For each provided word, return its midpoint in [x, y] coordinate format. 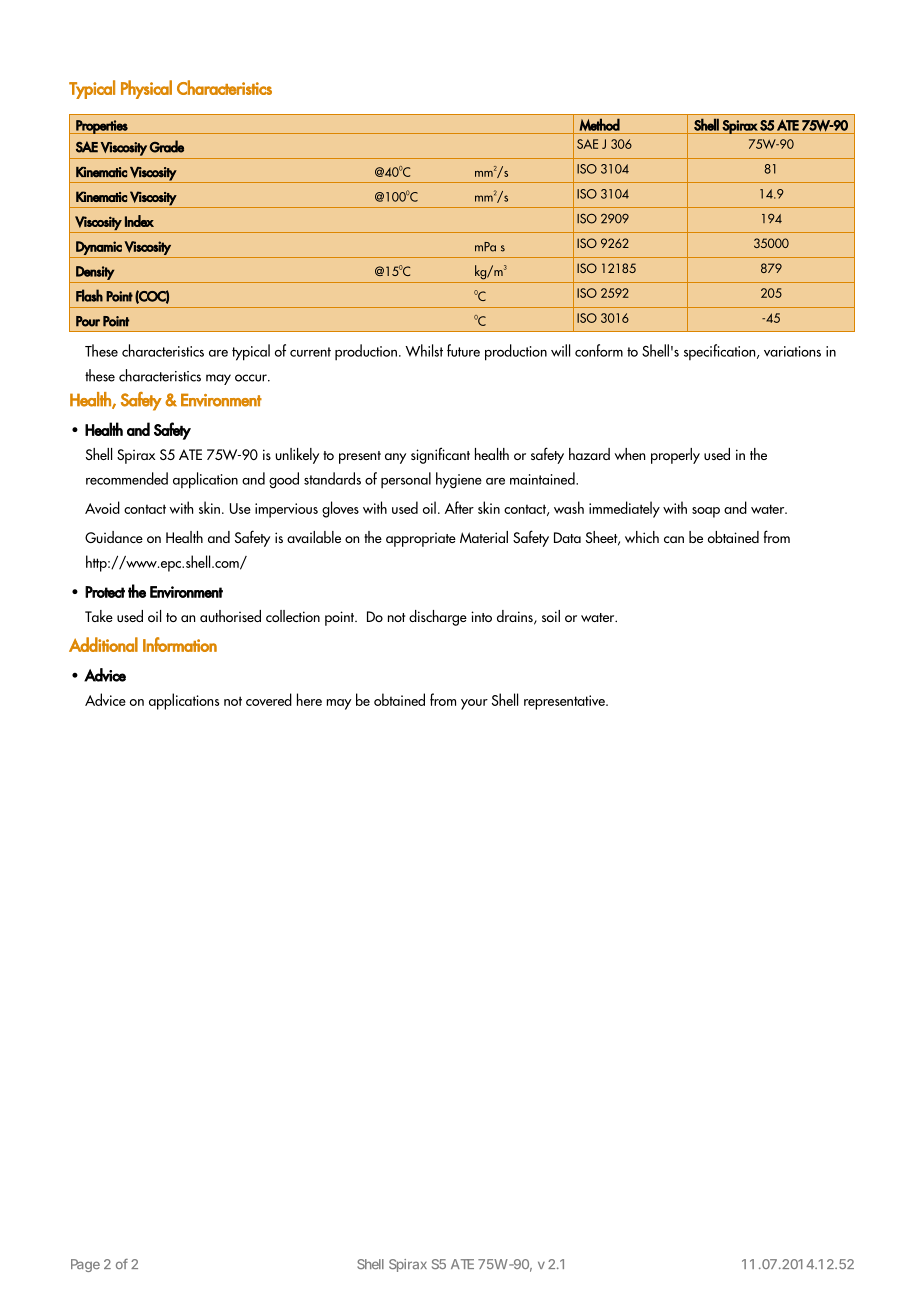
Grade [166, 146]
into [481, 616]
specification [721, 352]
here [309, 699]
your [474, 704]
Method [599, 124]
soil [551, 616]
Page [85, 1265]
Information [180, 644]
